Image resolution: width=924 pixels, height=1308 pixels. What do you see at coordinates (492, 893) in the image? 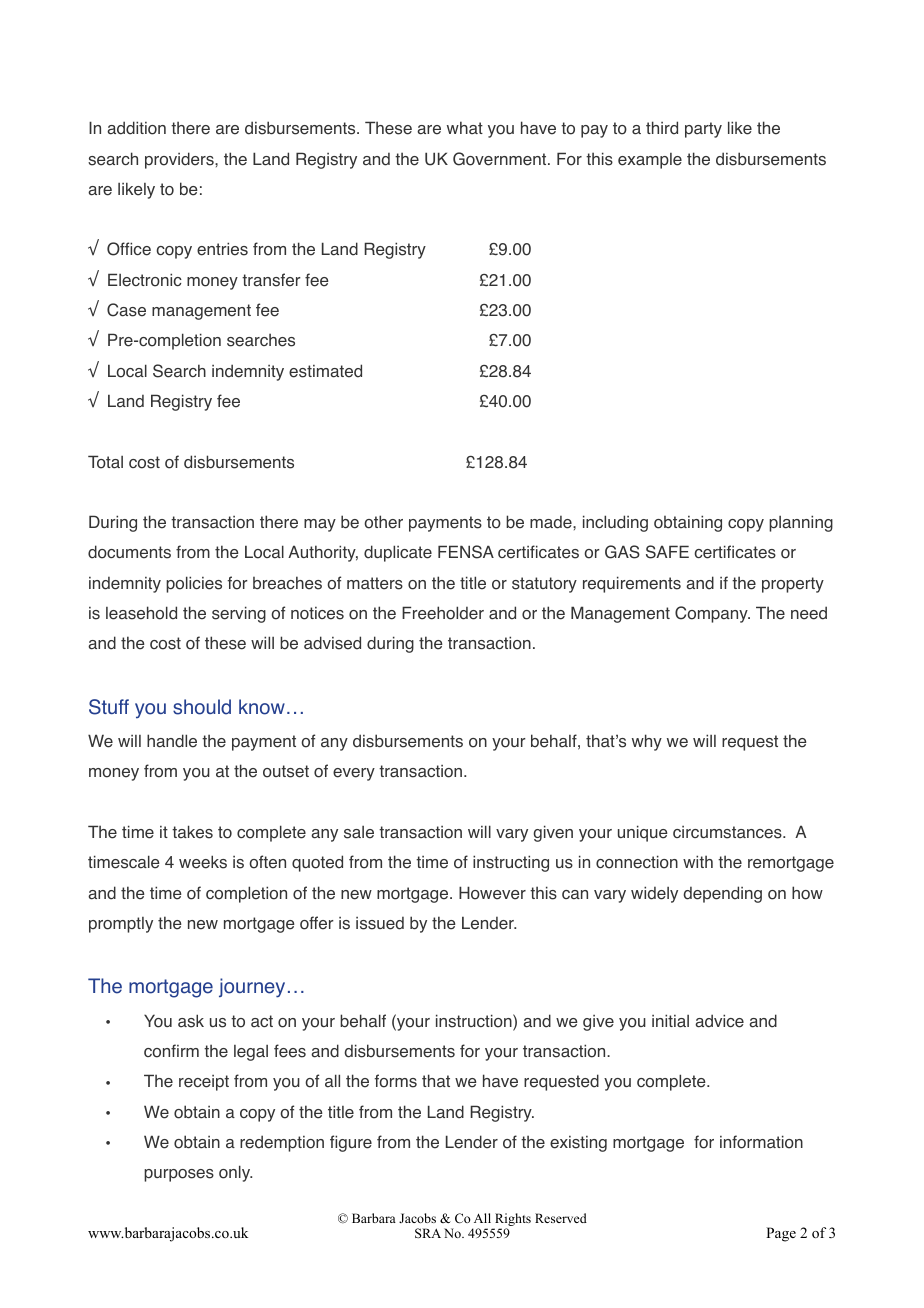
I see `However` at bounding box center [492, 893].
